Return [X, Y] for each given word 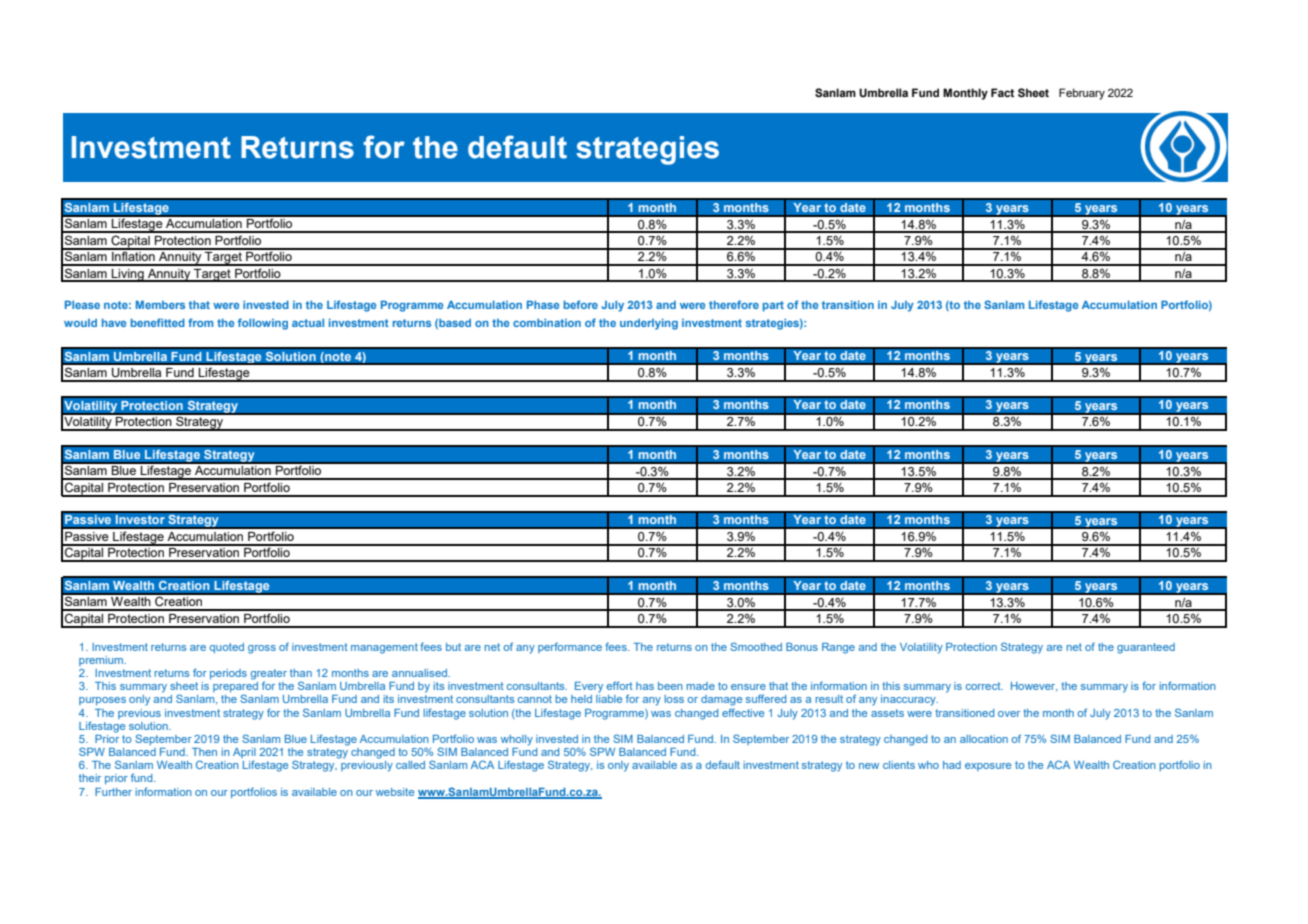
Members [160, 304]
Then [204, 752]
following [263, 324]
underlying [649, 324]
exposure [988, 767]
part [773, 306]
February [1082, 94]
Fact [1002, 92]
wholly [517, 740]
